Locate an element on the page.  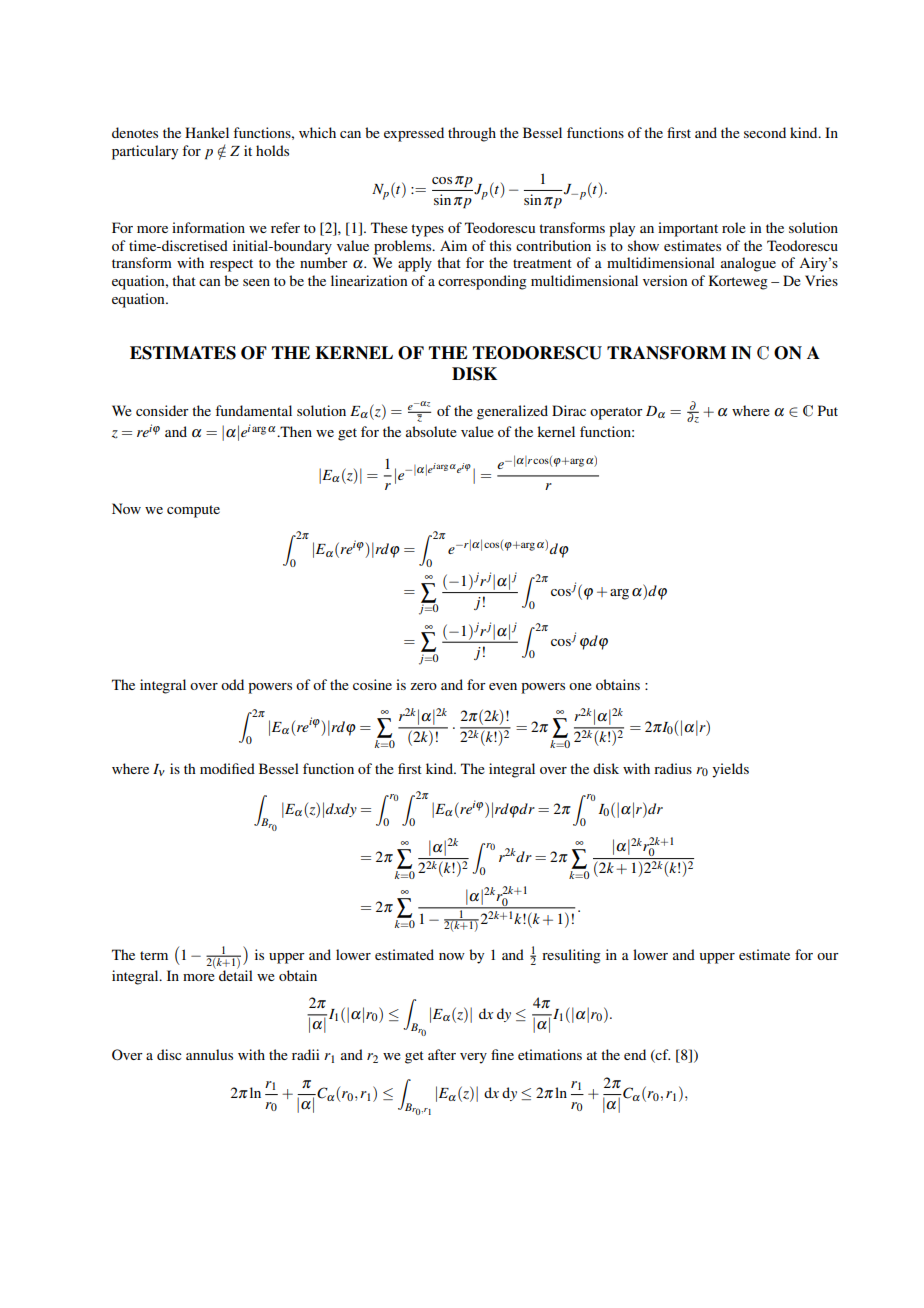
holds is located at coordinates (272, 150).
